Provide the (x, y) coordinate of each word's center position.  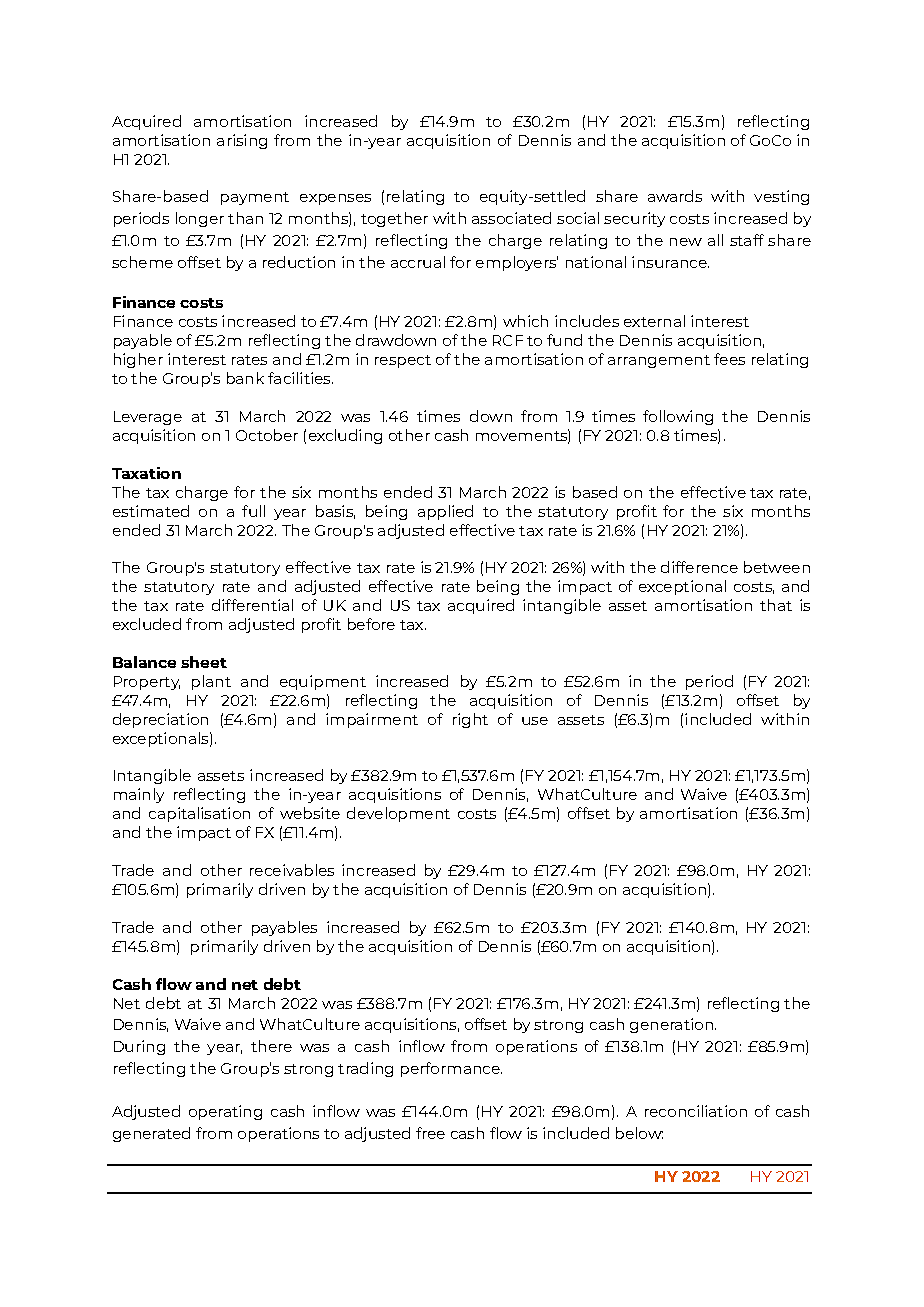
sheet (204, 662)
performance (451, 1069)
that (776, 605)
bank (245, 378)
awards (675, 196)
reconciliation (696, 1111)
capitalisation (199, 814)
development (398, 814)
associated (511, 218)
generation (671, 1025)
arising (242, 141)
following (678, 417)
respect (403, 361)
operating (225, 1112)
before (371, 624)
